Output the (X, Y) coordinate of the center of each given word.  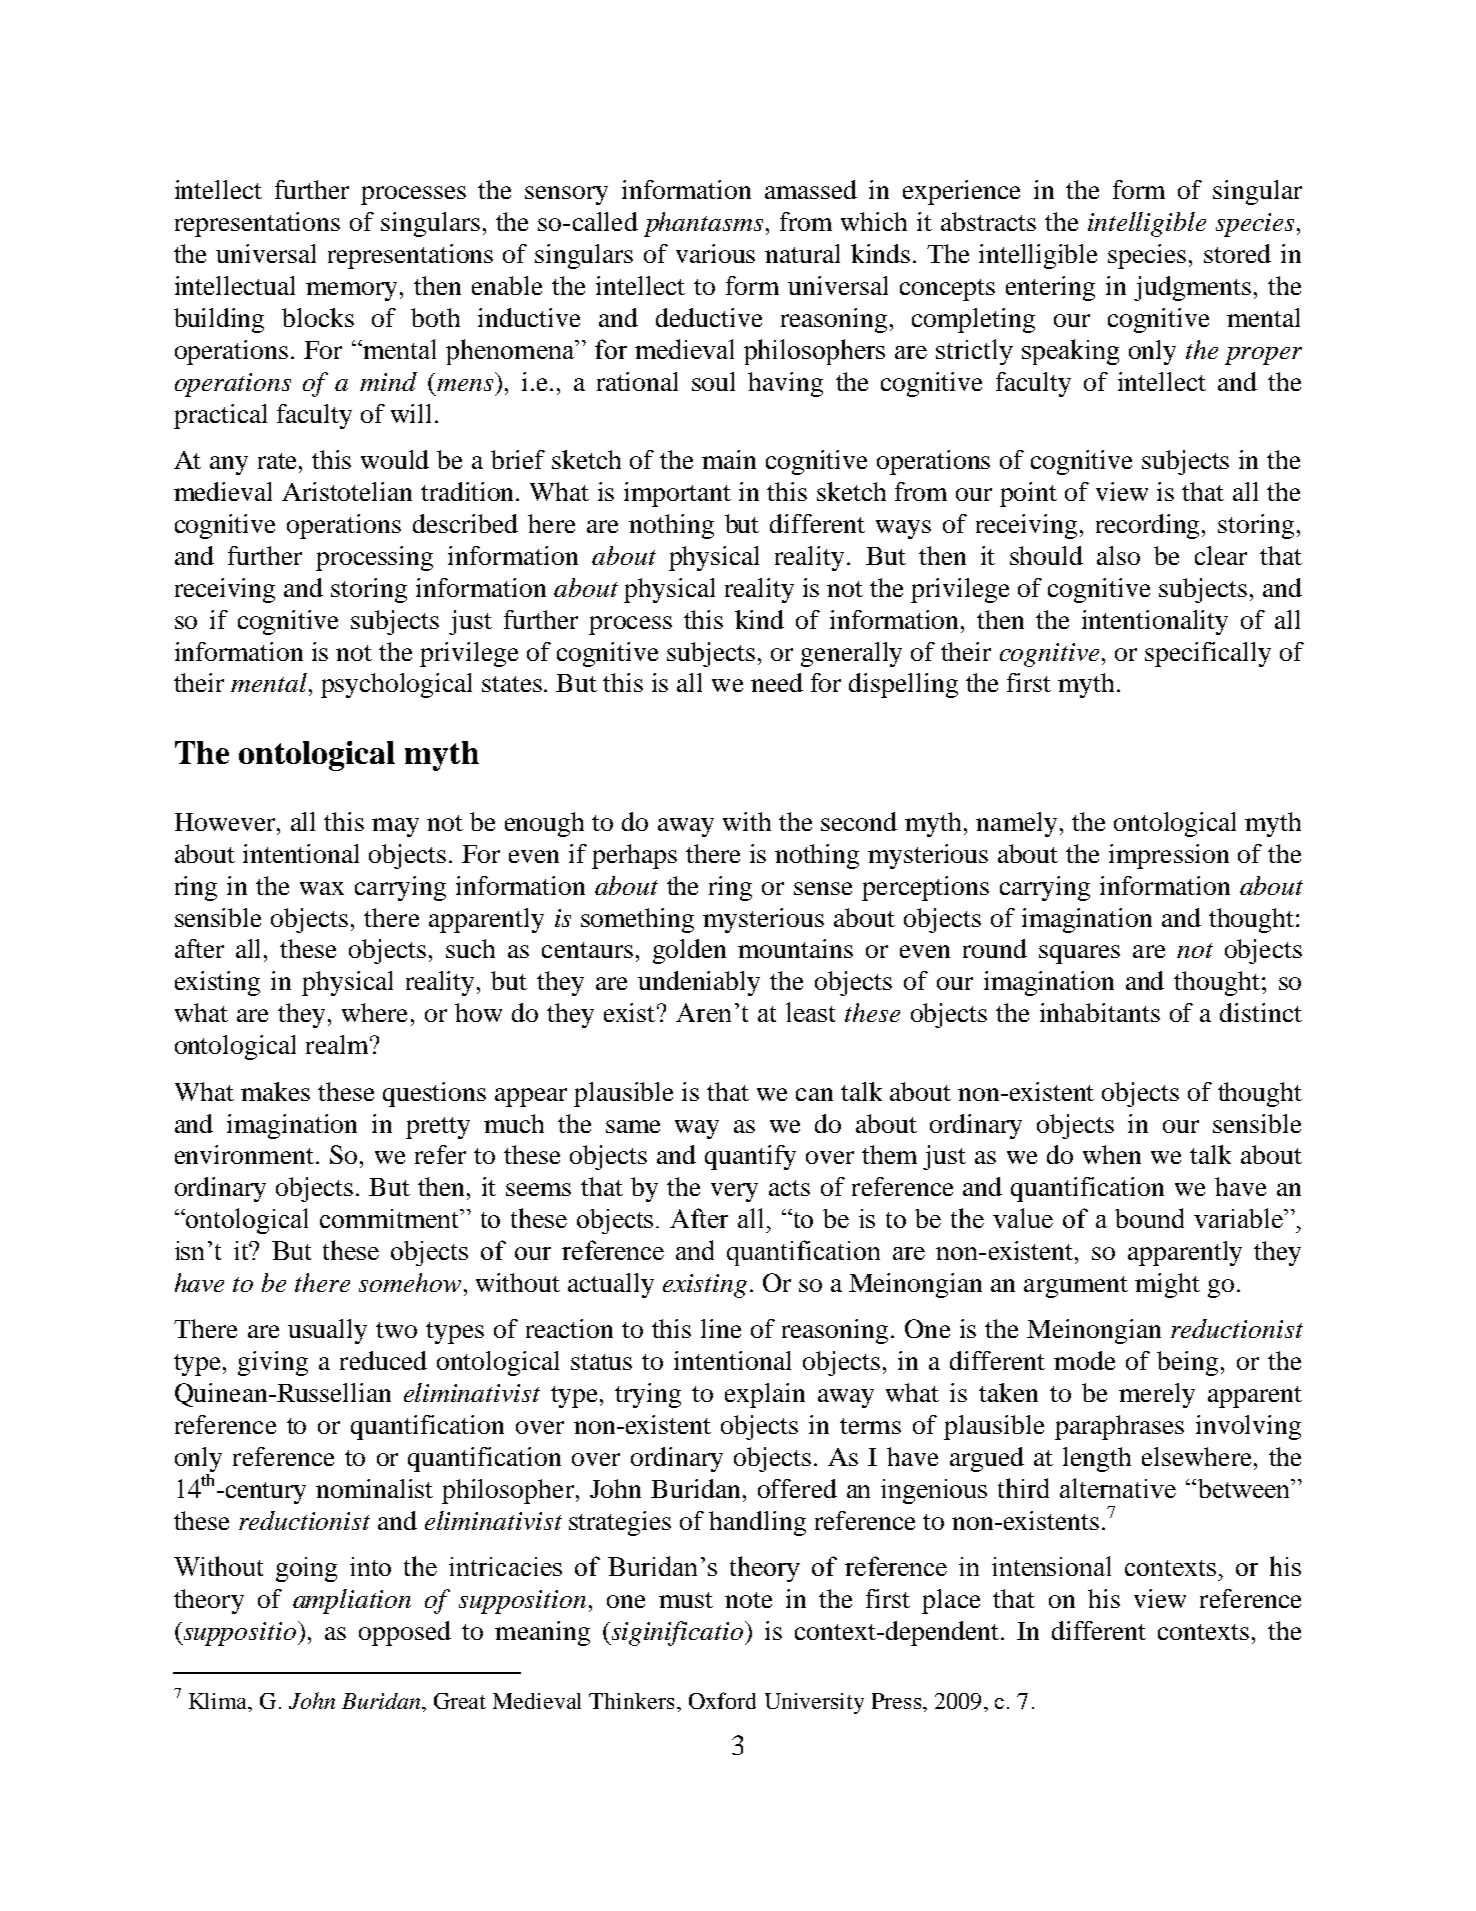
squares (1079, 954)
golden (689, 951)
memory (351, 291)
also (1118, 555)
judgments (1192, 288)
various (715, 253)
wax (322, 888)
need (777, 682)
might (1167, 1285)
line (721, 1328)
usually (327, 1331)
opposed (405, 1633)
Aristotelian (347, 491)
